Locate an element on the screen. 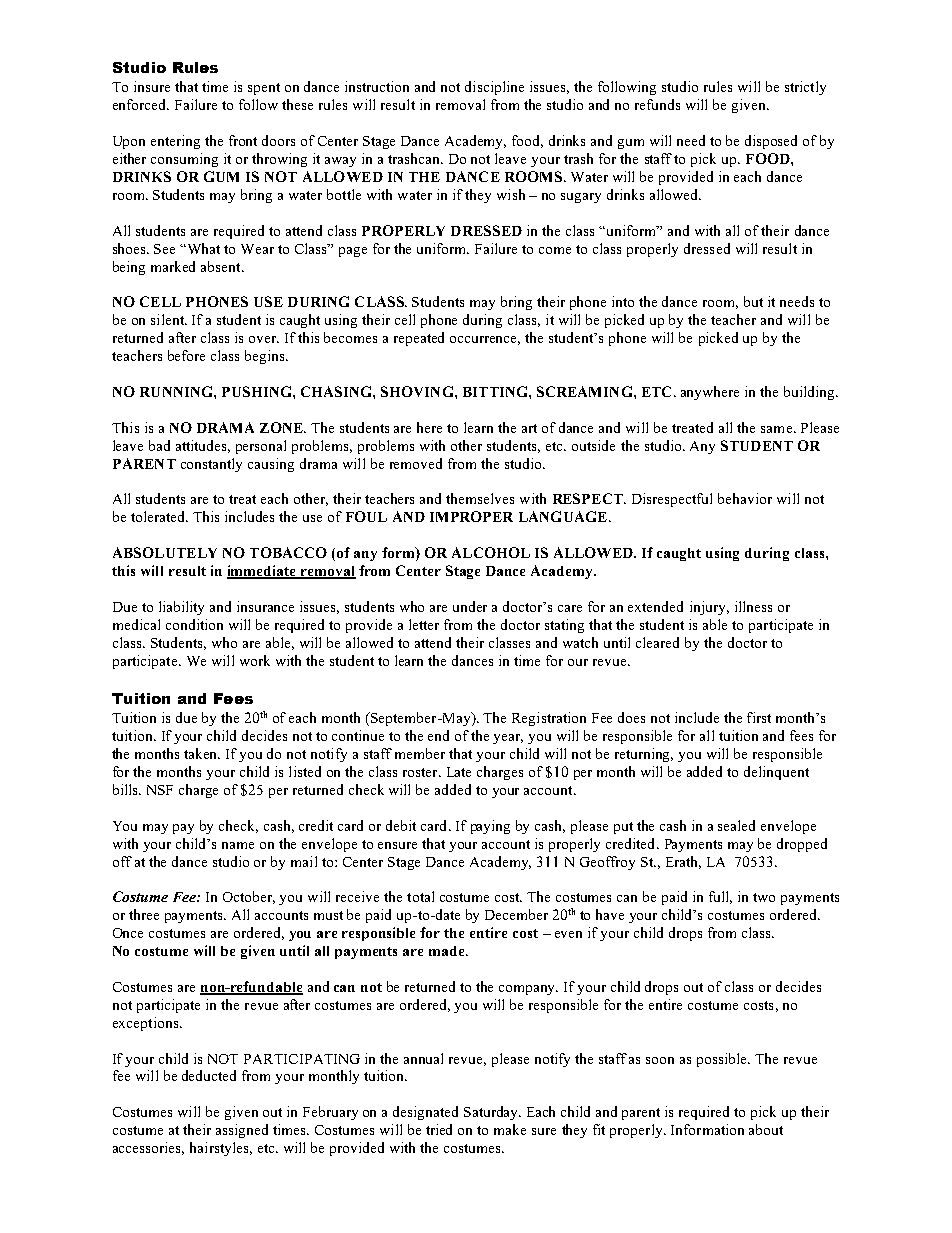 This screenshot has height=1233, width=952. front is located at coordinates (243, 140).
